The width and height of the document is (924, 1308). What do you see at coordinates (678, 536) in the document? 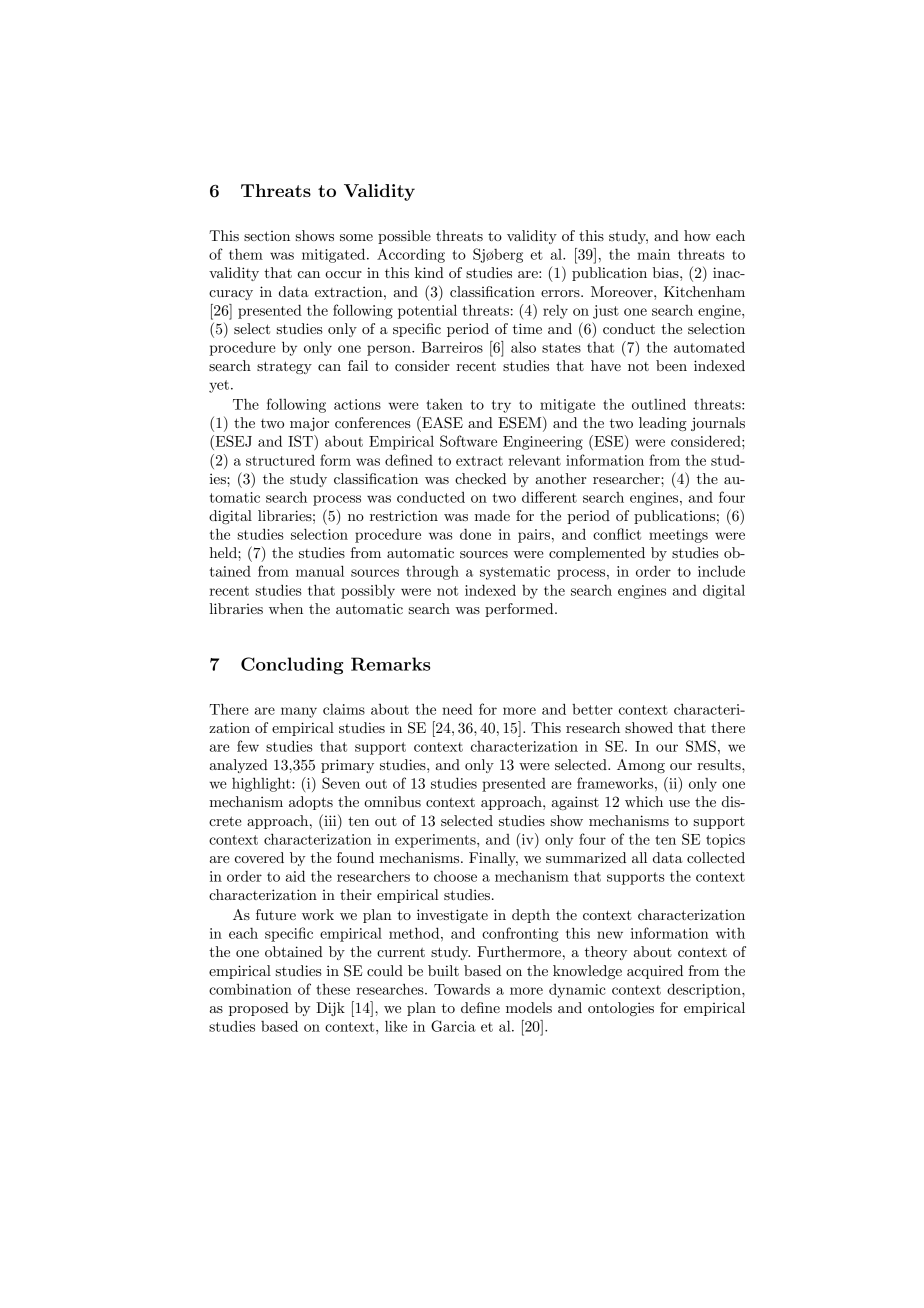
I see `meetings` at bounding box center [678, 536].
